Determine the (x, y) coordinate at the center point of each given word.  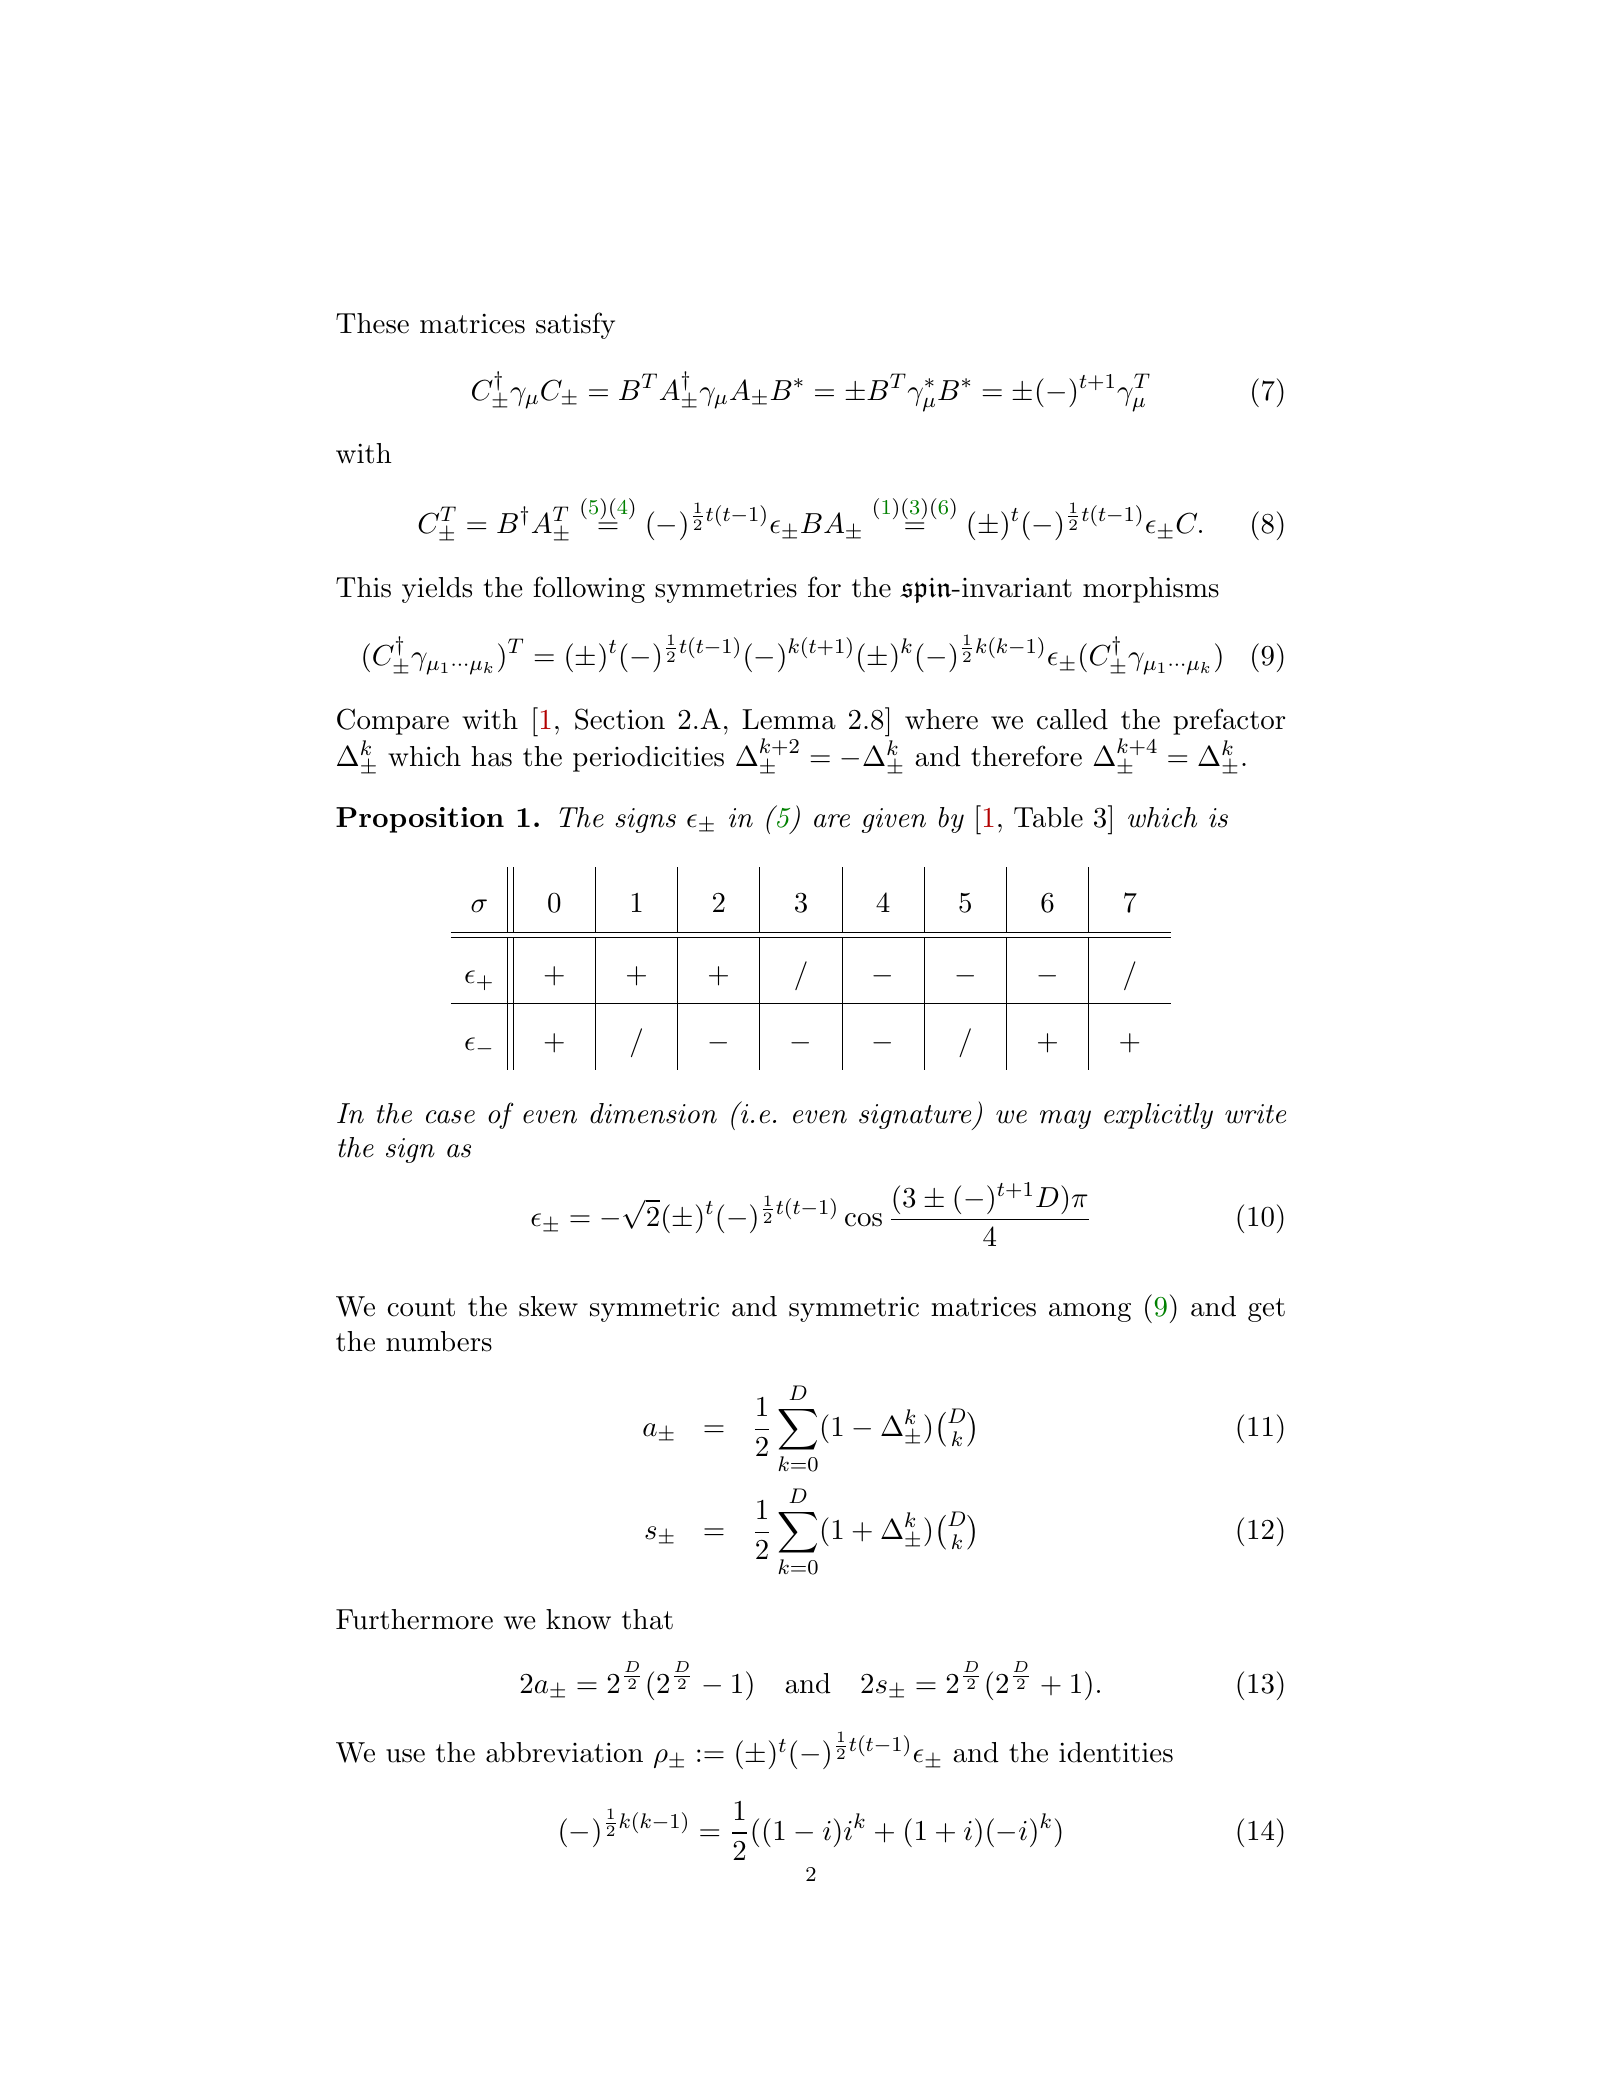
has (491, 756)
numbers (439, 1341)
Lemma (789, 719)
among (1090, 1312)
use (405, 1756)
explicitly (1158, 1116)
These (372, 323)
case (450, 1117)
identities (1116, 1752)
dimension (653, 1113)
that (647, 1619)
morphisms (1151, 590)
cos (863, 1220)
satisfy (575, 325)
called (1072, 719)
